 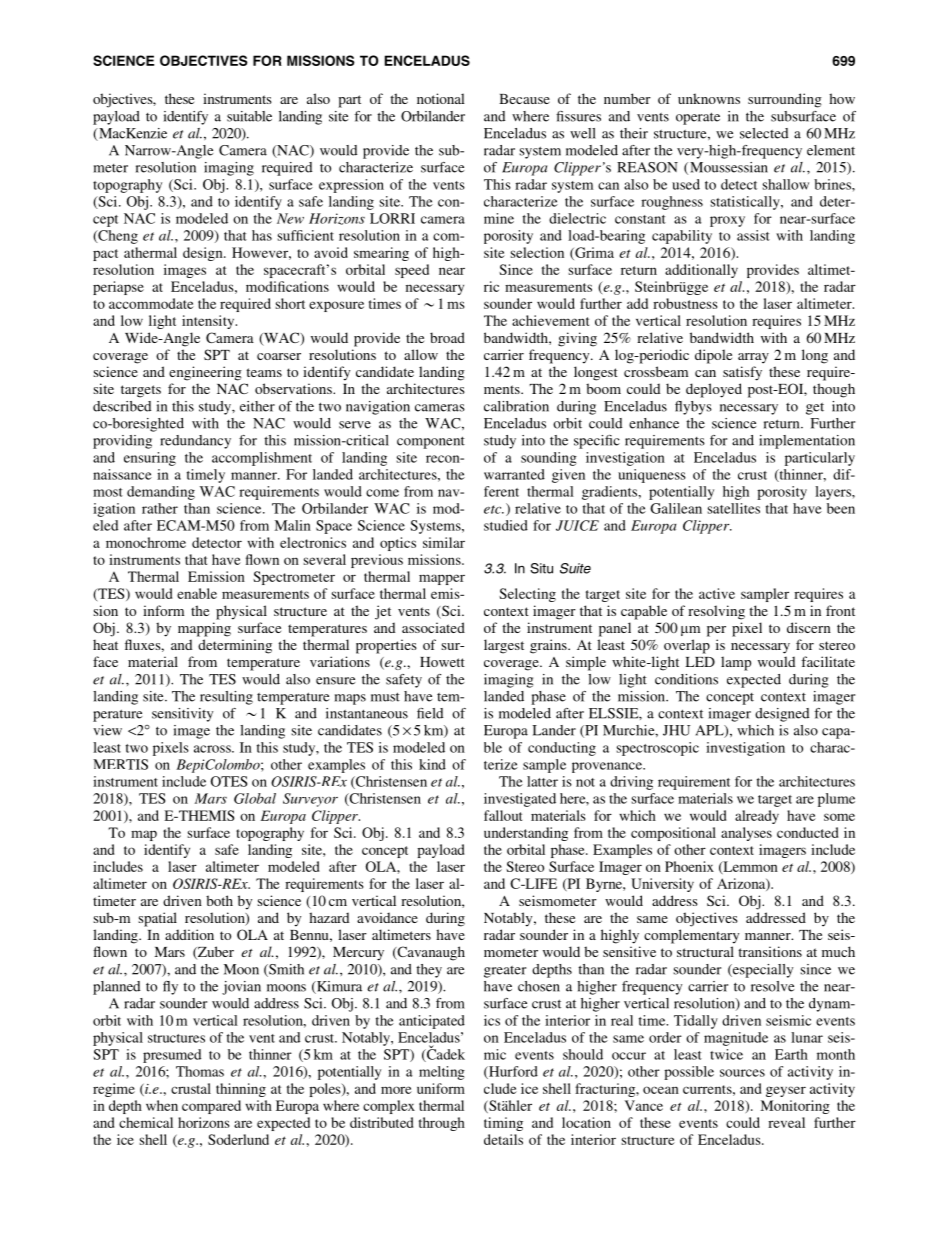 I want to click on implementation, so click(x=807, y=442).
